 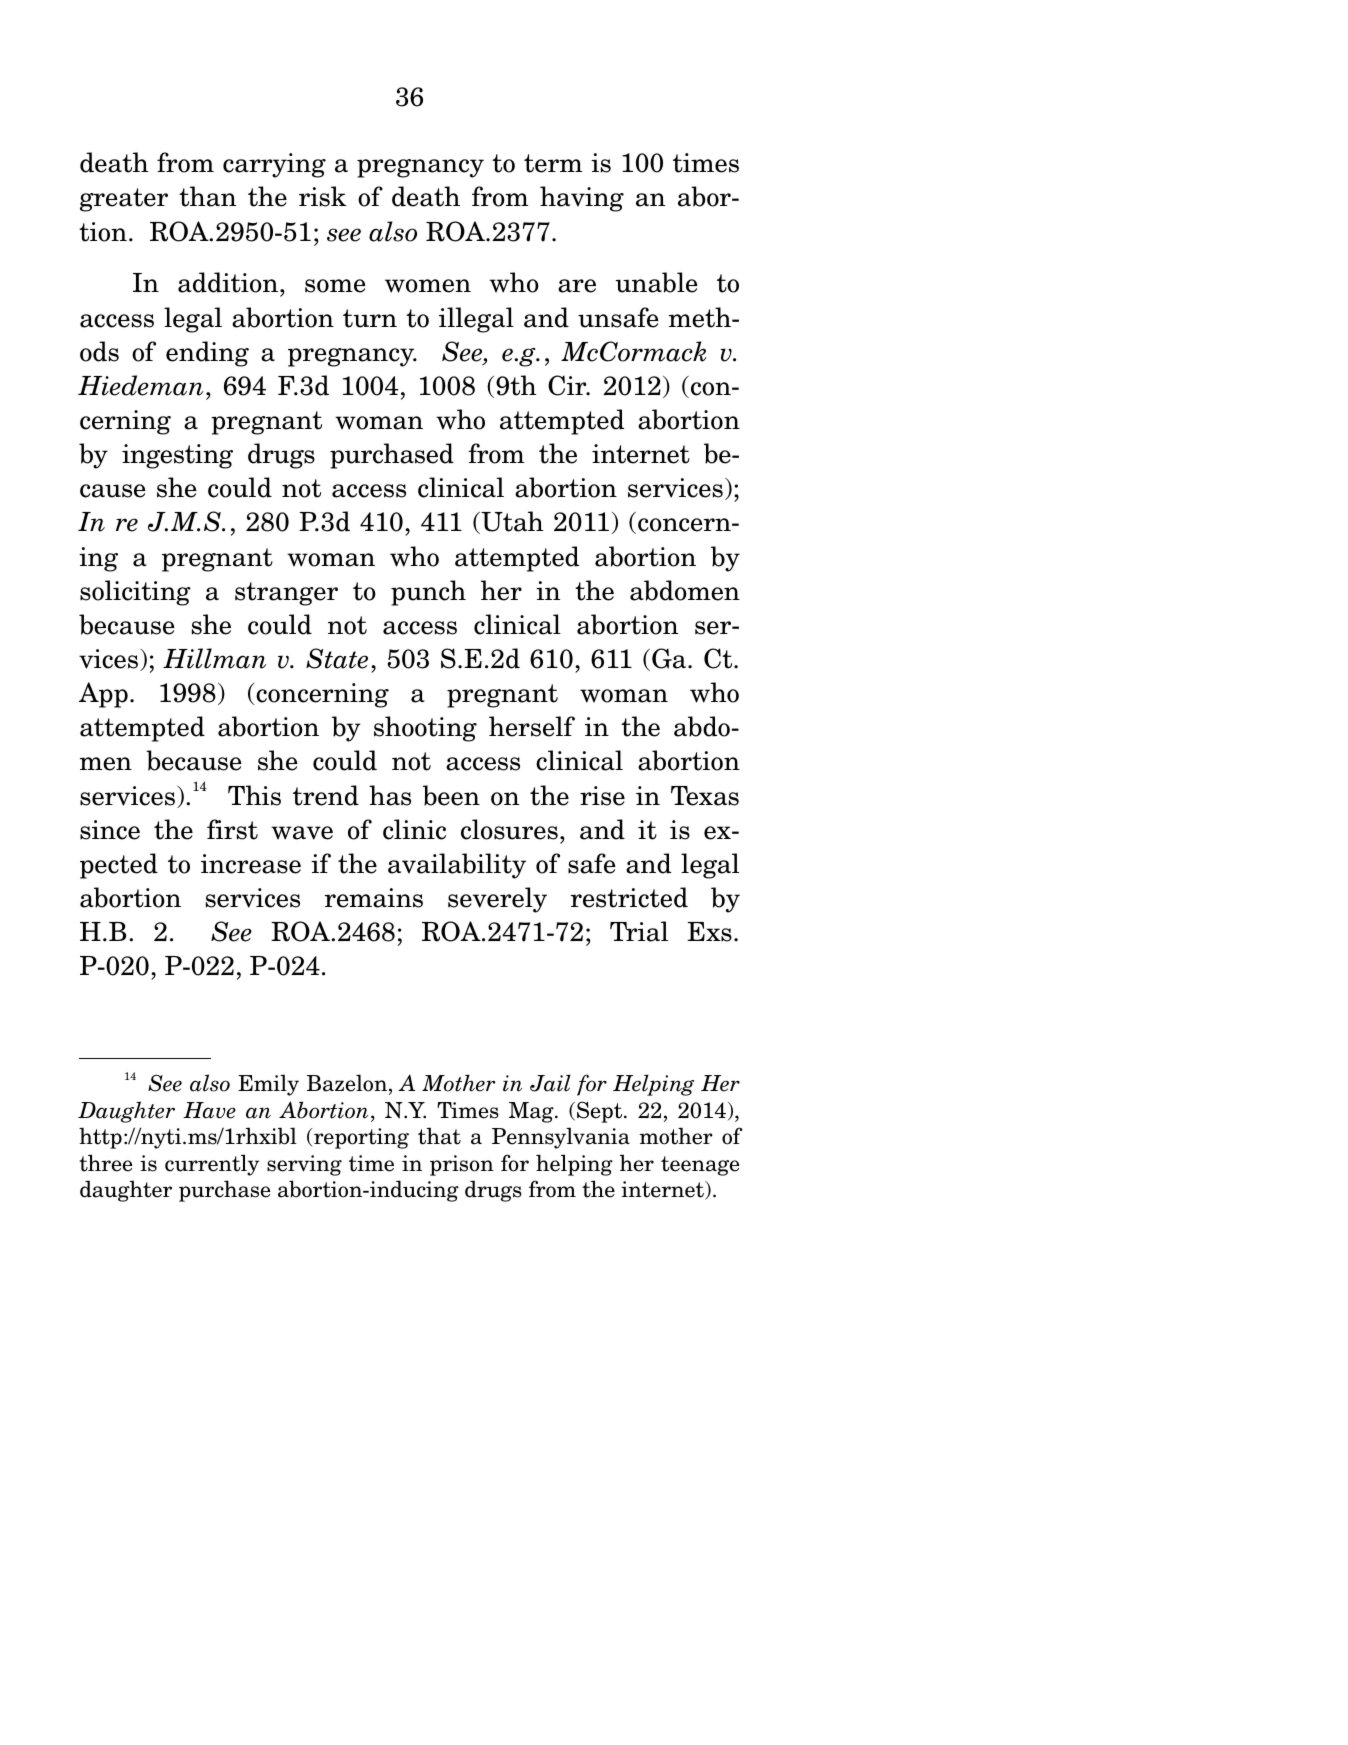 What do you see at coordinates (337, 658) in the screenshot?
I see `State` at bounding box center [337, 658].
